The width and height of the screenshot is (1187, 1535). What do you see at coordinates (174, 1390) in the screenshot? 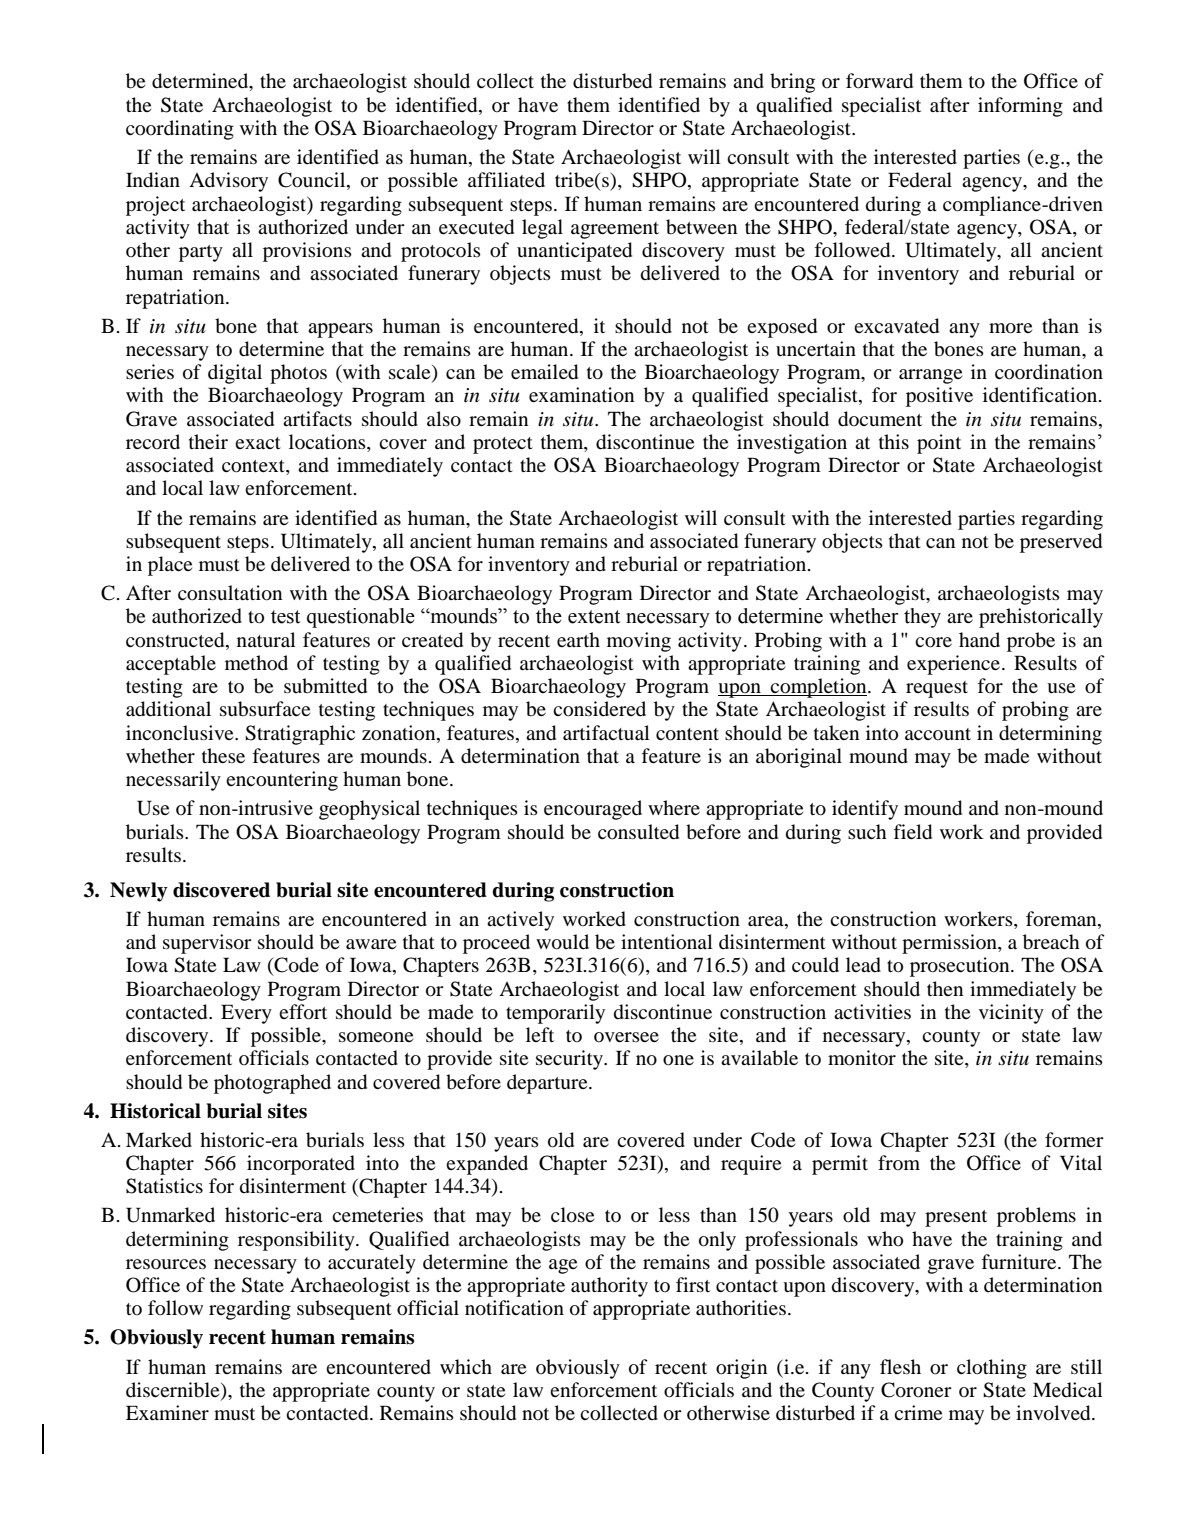
I see `discernible` at bounding box center [174, 1390].
